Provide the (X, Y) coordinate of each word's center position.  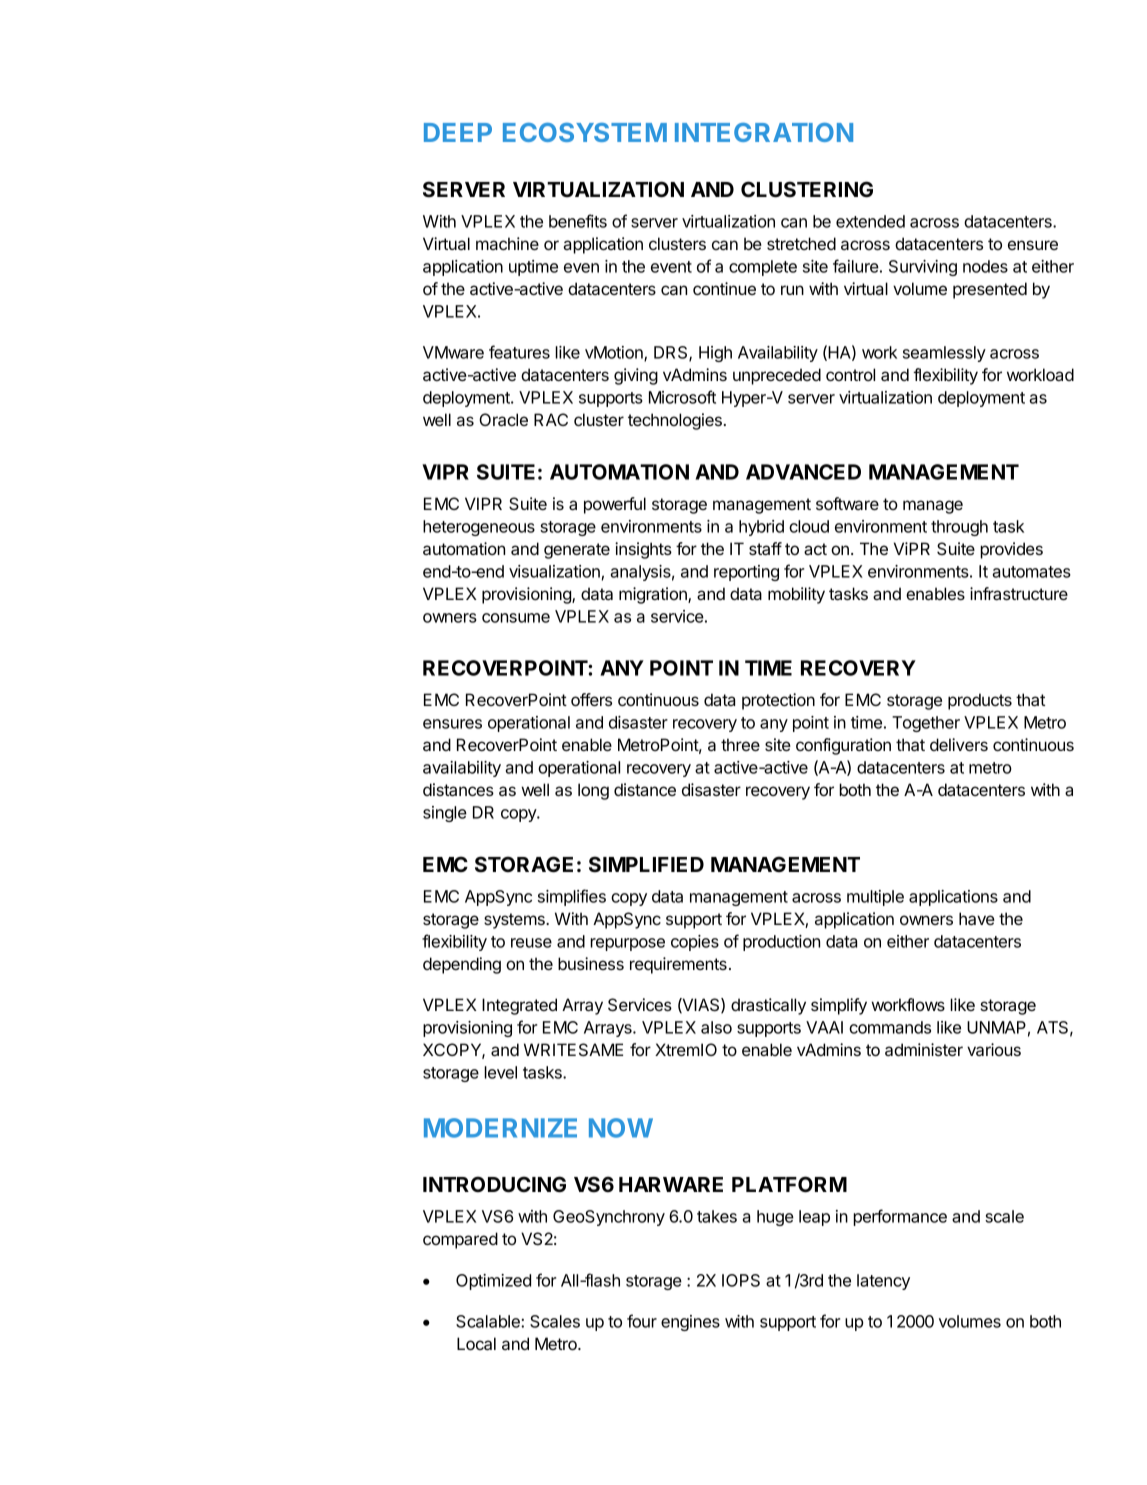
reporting (746, 573)
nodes (985, 266)
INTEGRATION (764, 132)
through (959, 528)
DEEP (458, 132)
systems (515, 921)
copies (695, 943)
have (977, 918)
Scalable (489, 1321)
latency (883, 1282)
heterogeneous (479, 528)
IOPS (741, 1280)
